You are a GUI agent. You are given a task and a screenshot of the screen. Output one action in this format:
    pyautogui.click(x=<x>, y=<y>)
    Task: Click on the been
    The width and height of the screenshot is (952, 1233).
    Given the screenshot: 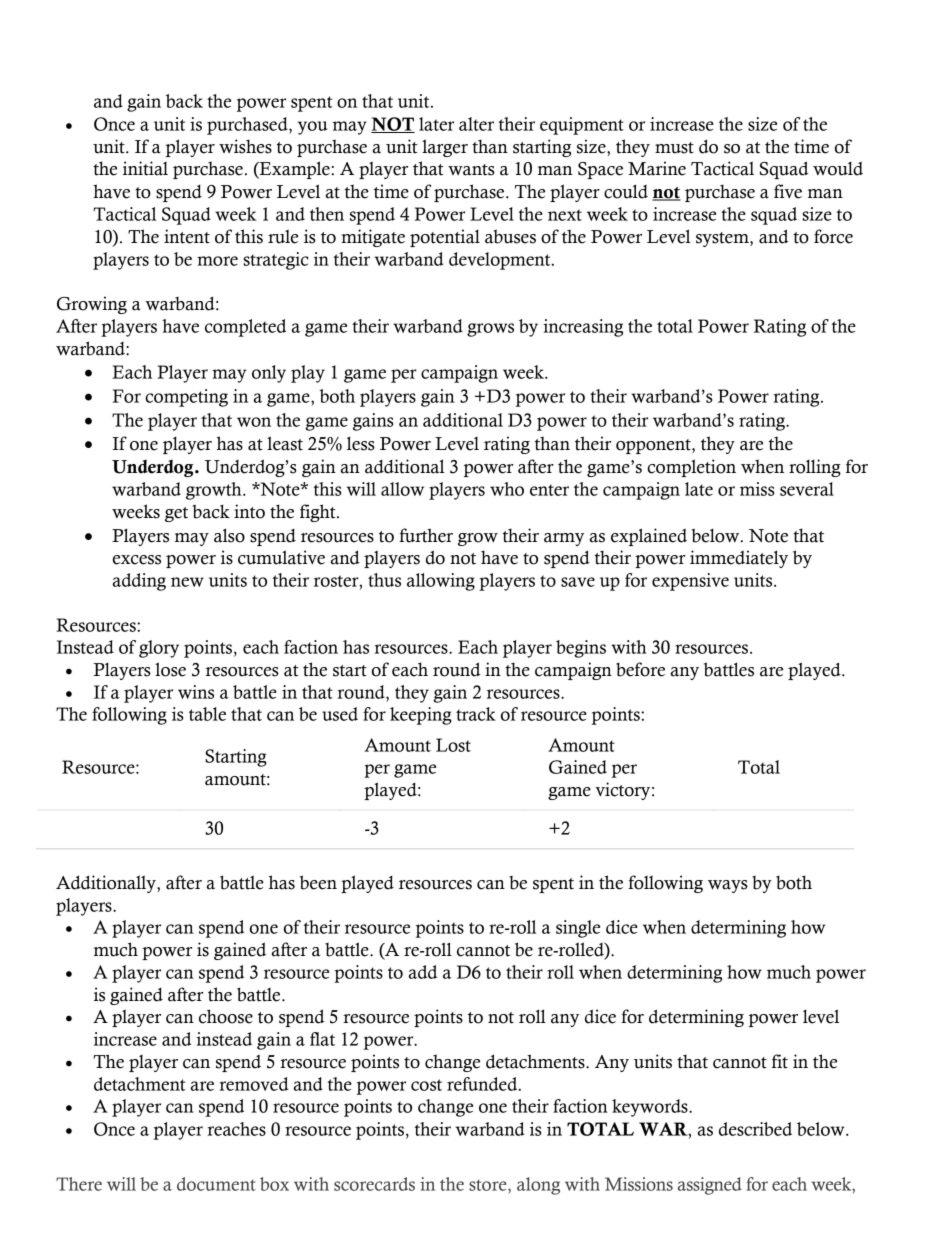 What is the action you would take?
    pyautogui.click(x=318, y=882)
